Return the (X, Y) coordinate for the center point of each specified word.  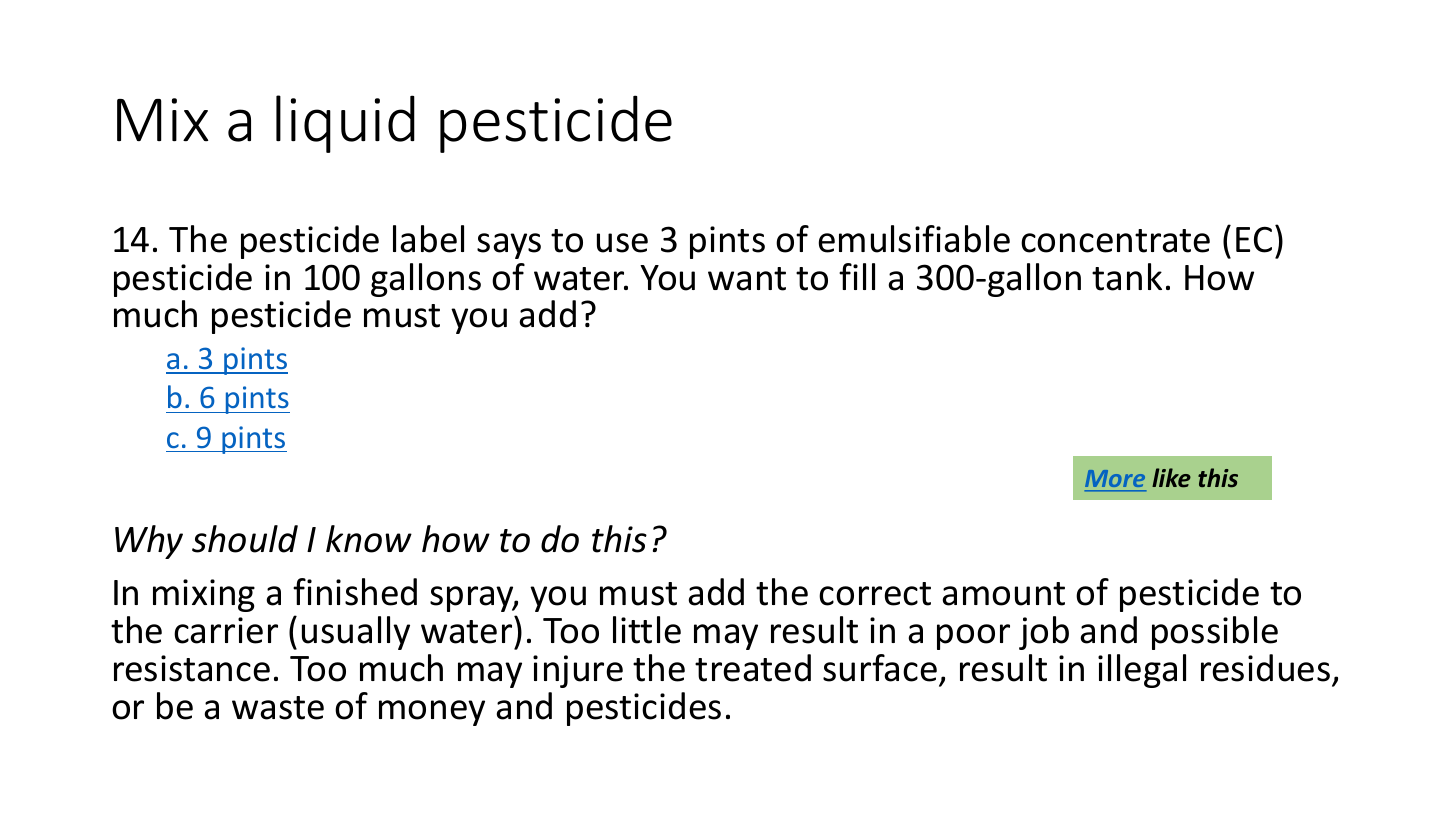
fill (857, 276)
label (428, 239)
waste (278, 708)
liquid (345, 124)
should (245, 539)
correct (875, 594)
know (369, 539)
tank (1127, 277)
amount (1003, 594)
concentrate (1115, 241)
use (622, 243)
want (747, 279)
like (1171, 478)
